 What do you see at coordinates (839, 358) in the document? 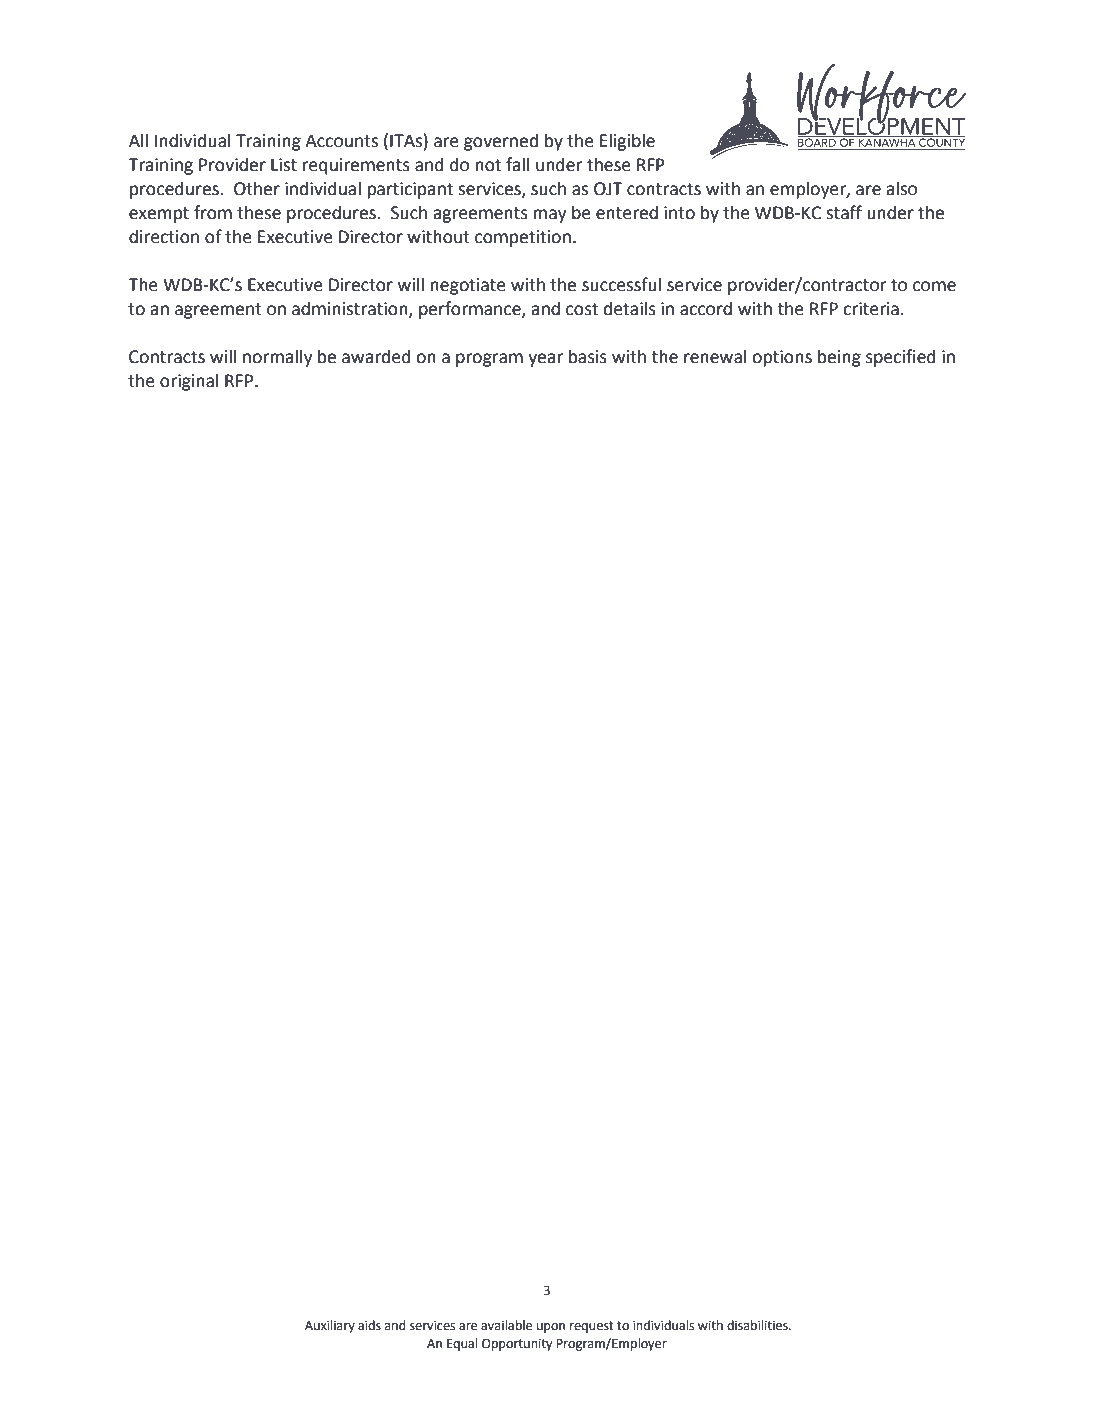
I see `being` at bounding box center [839, 358].
